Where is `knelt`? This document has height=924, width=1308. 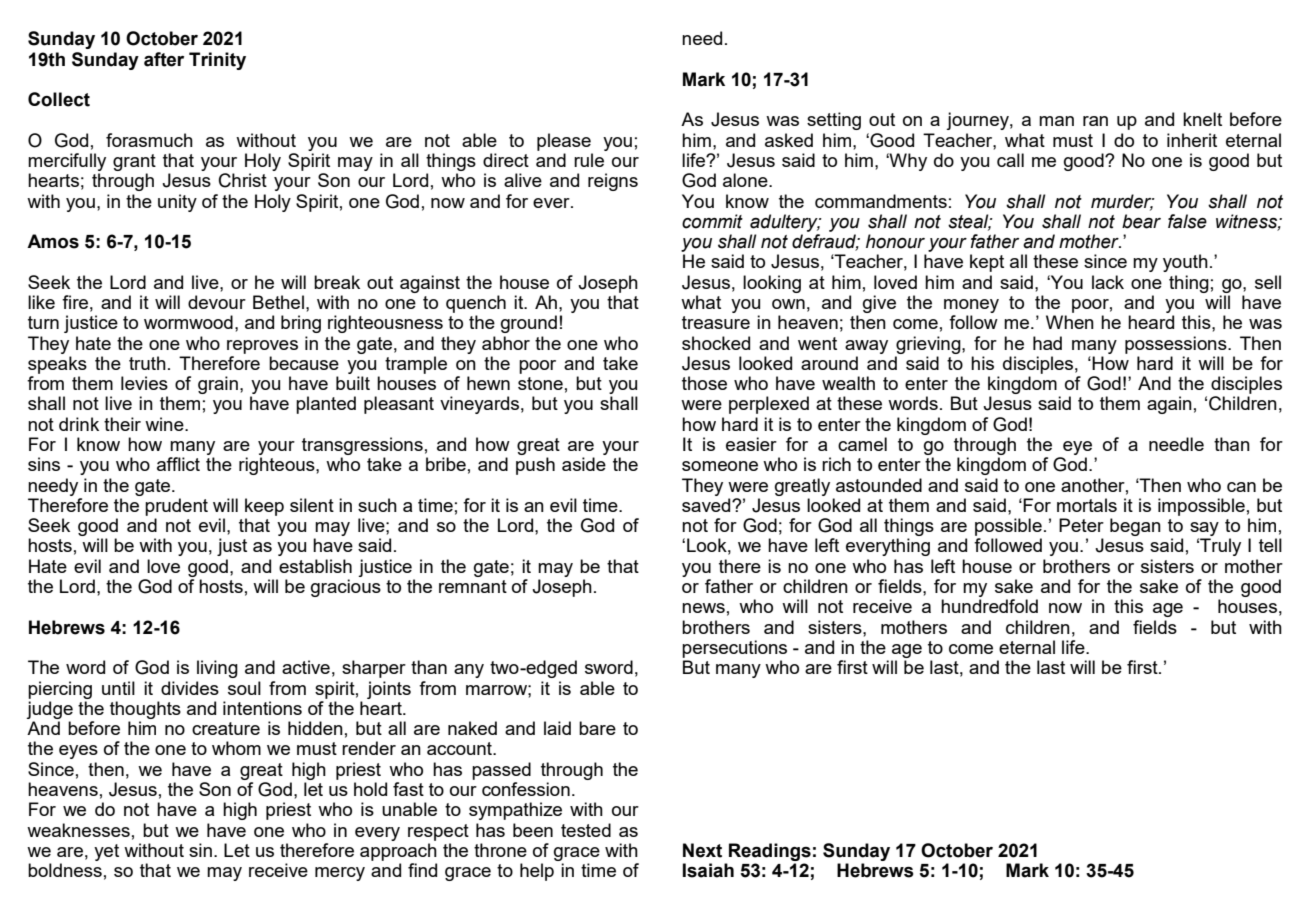 knelt is located at coordinates (1202, 119).
